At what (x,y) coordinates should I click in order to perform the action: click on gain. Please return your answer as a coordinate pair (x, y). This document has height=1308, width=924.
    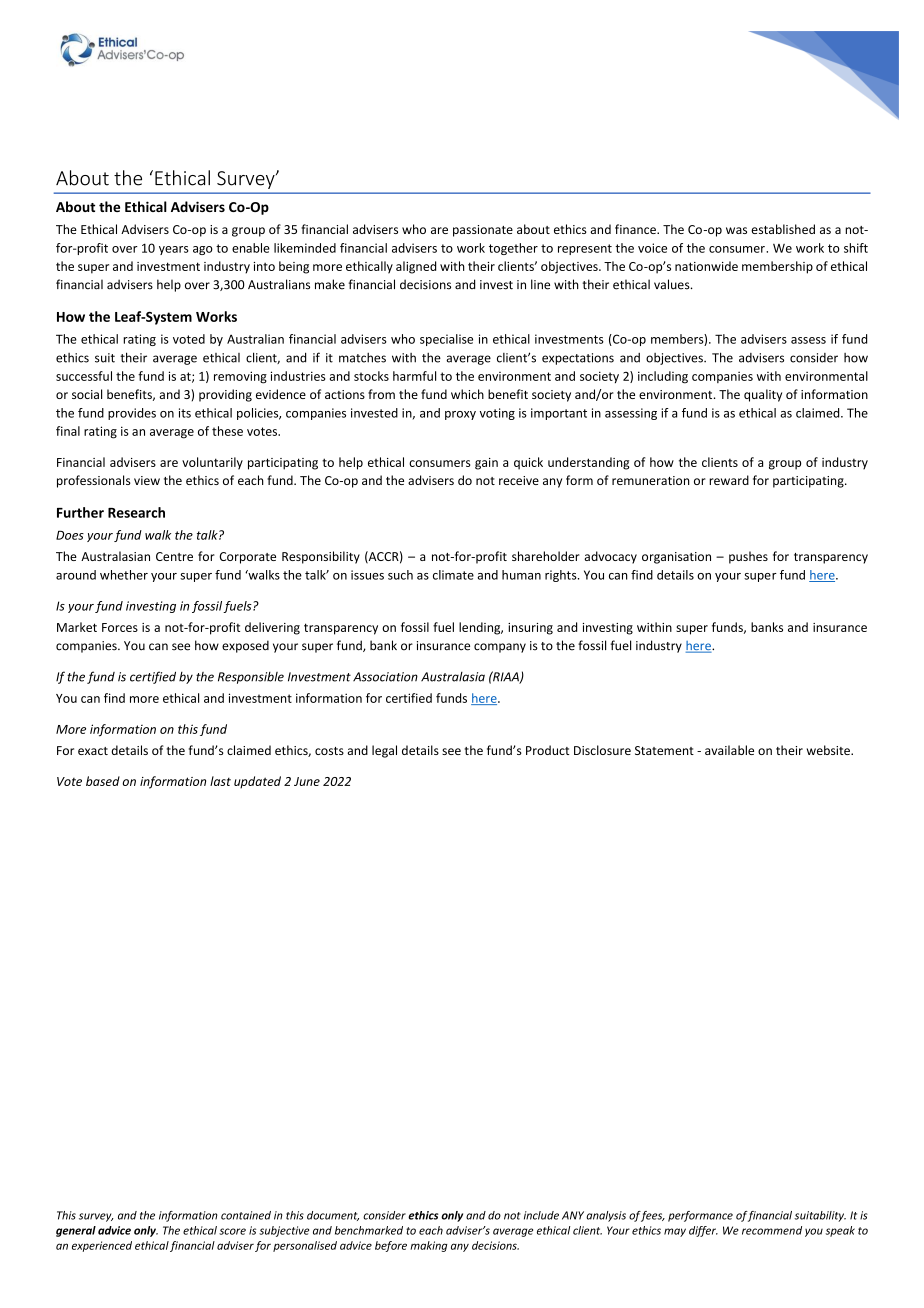
    Looking at the image, I should click on (486, 464).
